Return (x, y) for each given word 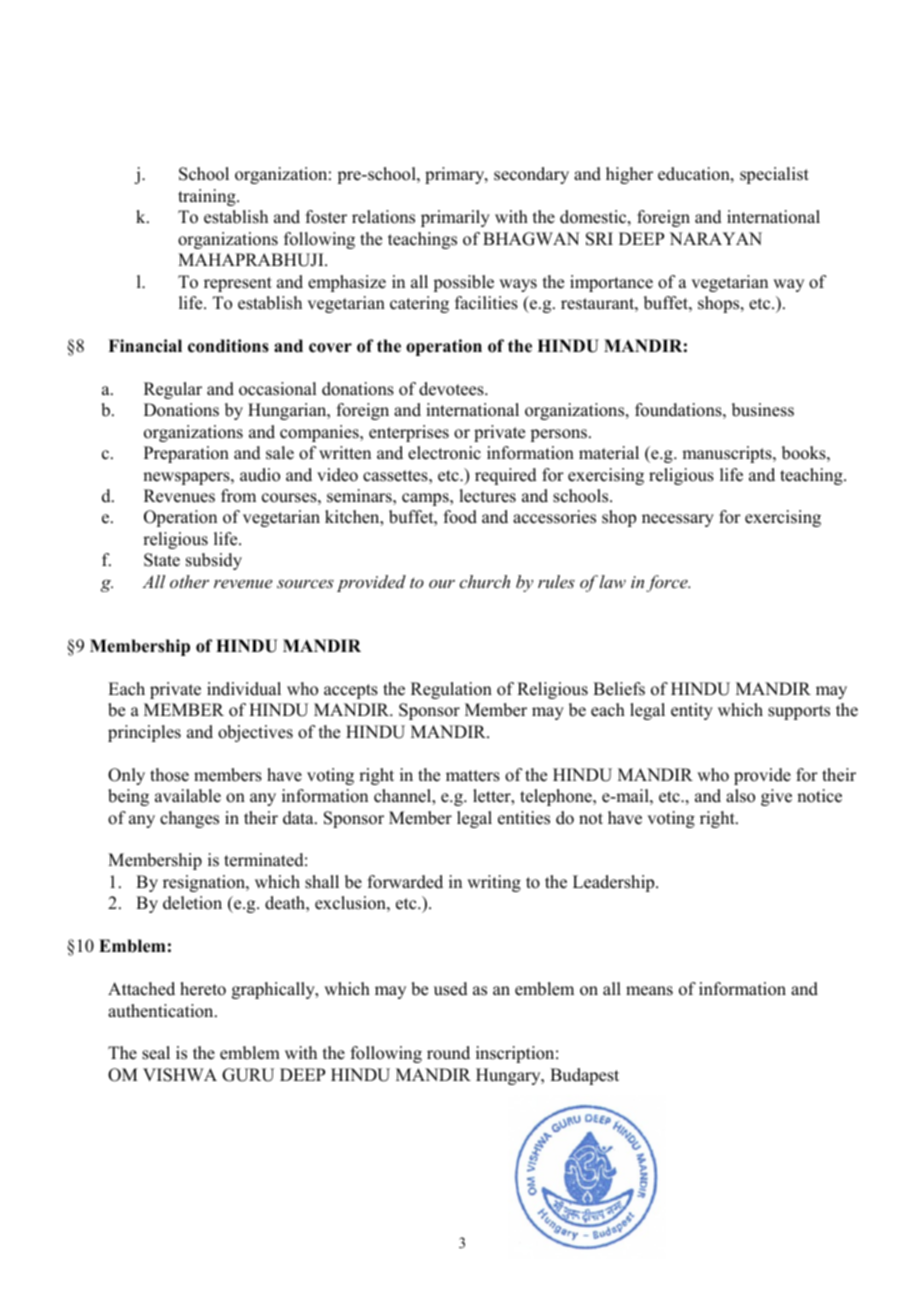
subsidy (214, 561)
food (460, 517)
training (208, 197)
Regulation (451, 690)
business (763, 410)
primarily (455, 218)
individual (244, 689)
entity (692, 711)
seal (156, 1053)
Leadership (615, 883)
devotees (452, 389)
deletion (192, 903)
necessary (678, 520)
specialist (774, 175)
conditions (228, 346)
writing (494, 883)
